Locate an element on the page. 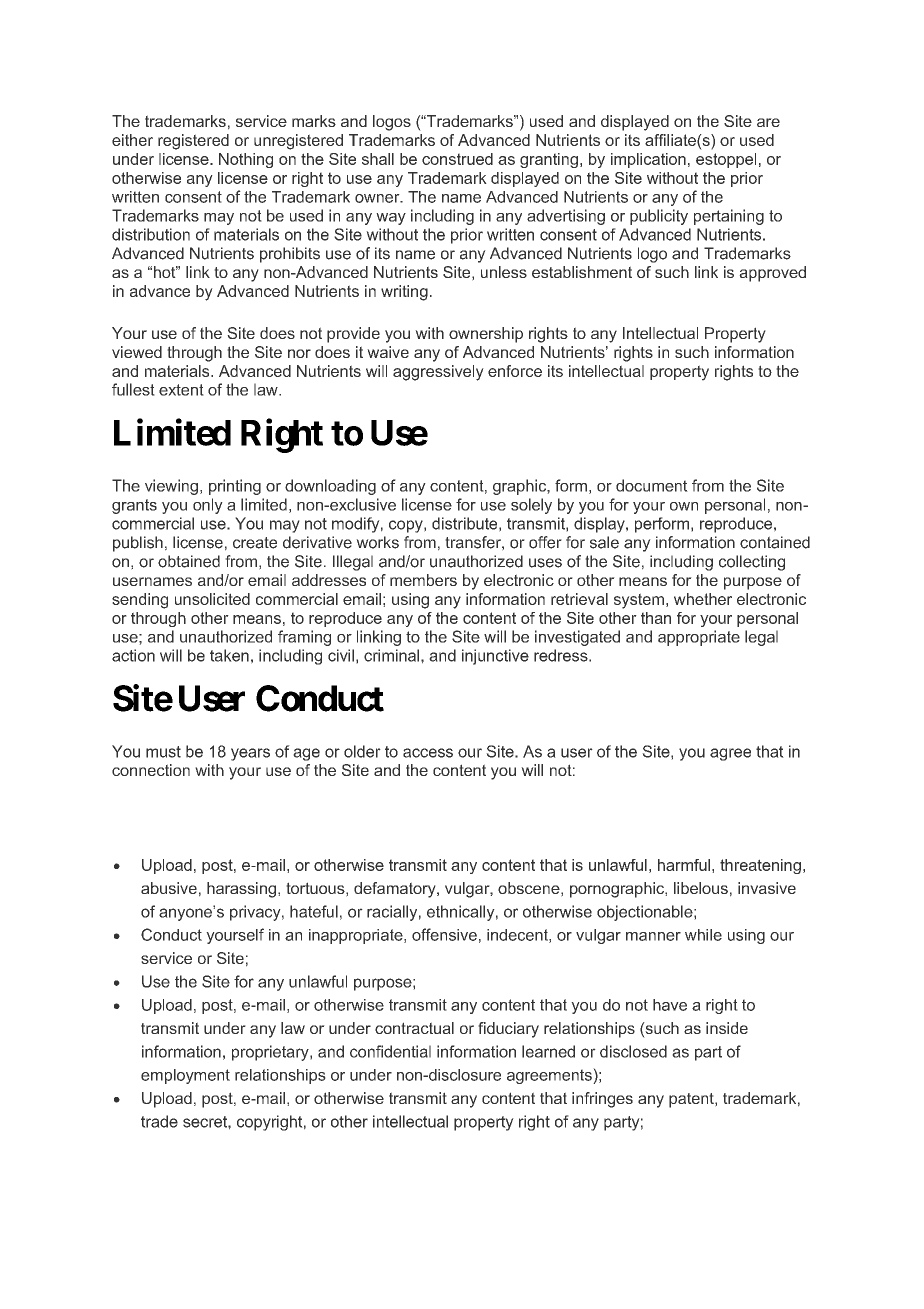 The height and width of the page is (1309, 924). printing is located at coordinates (235, 487).
